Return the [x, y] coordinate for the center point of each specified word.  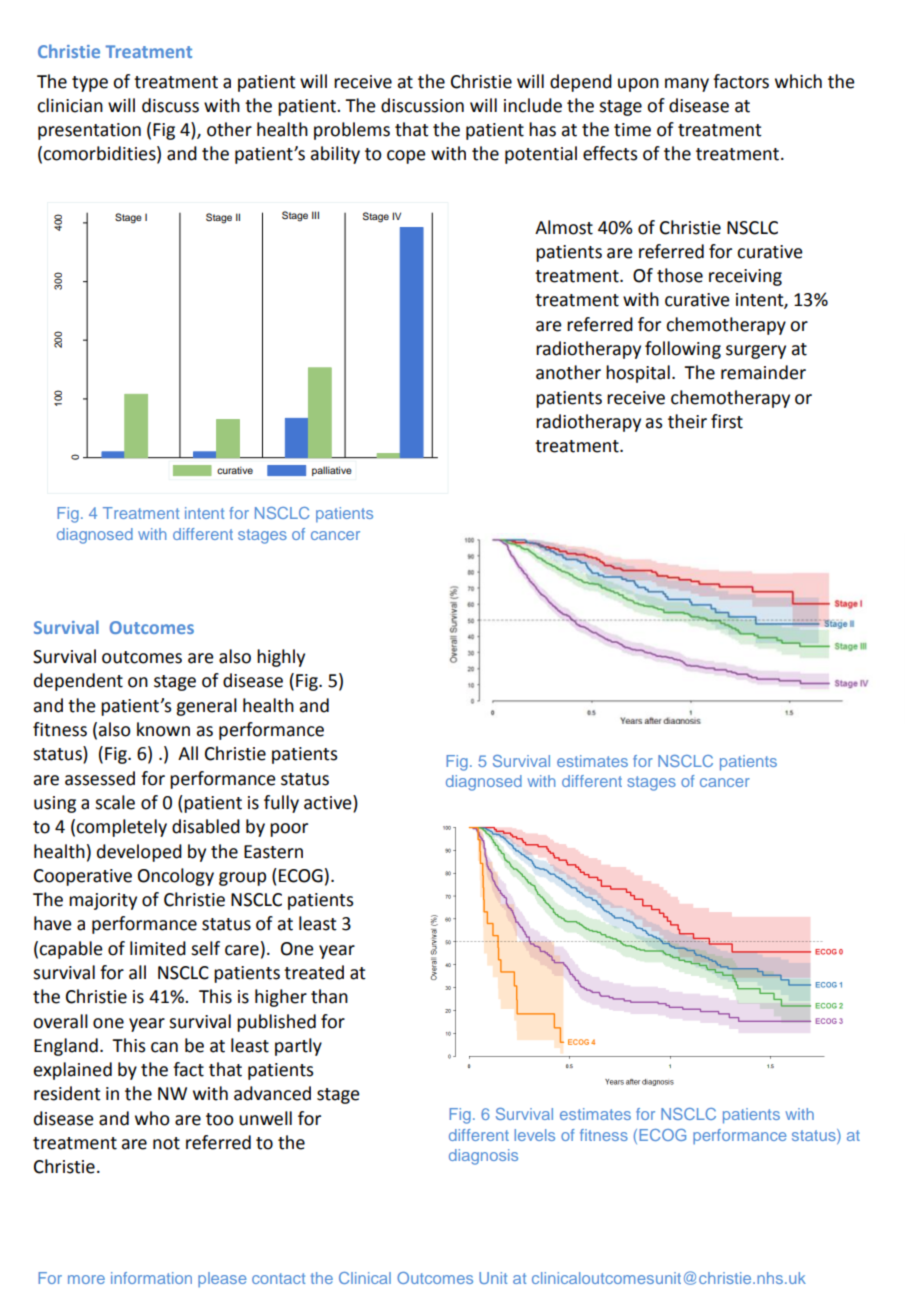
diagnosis [483, 1157]
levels [535, 1135]
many [687, 85]
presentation [89, 131]
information [151, 1278]
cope [406, 157]
